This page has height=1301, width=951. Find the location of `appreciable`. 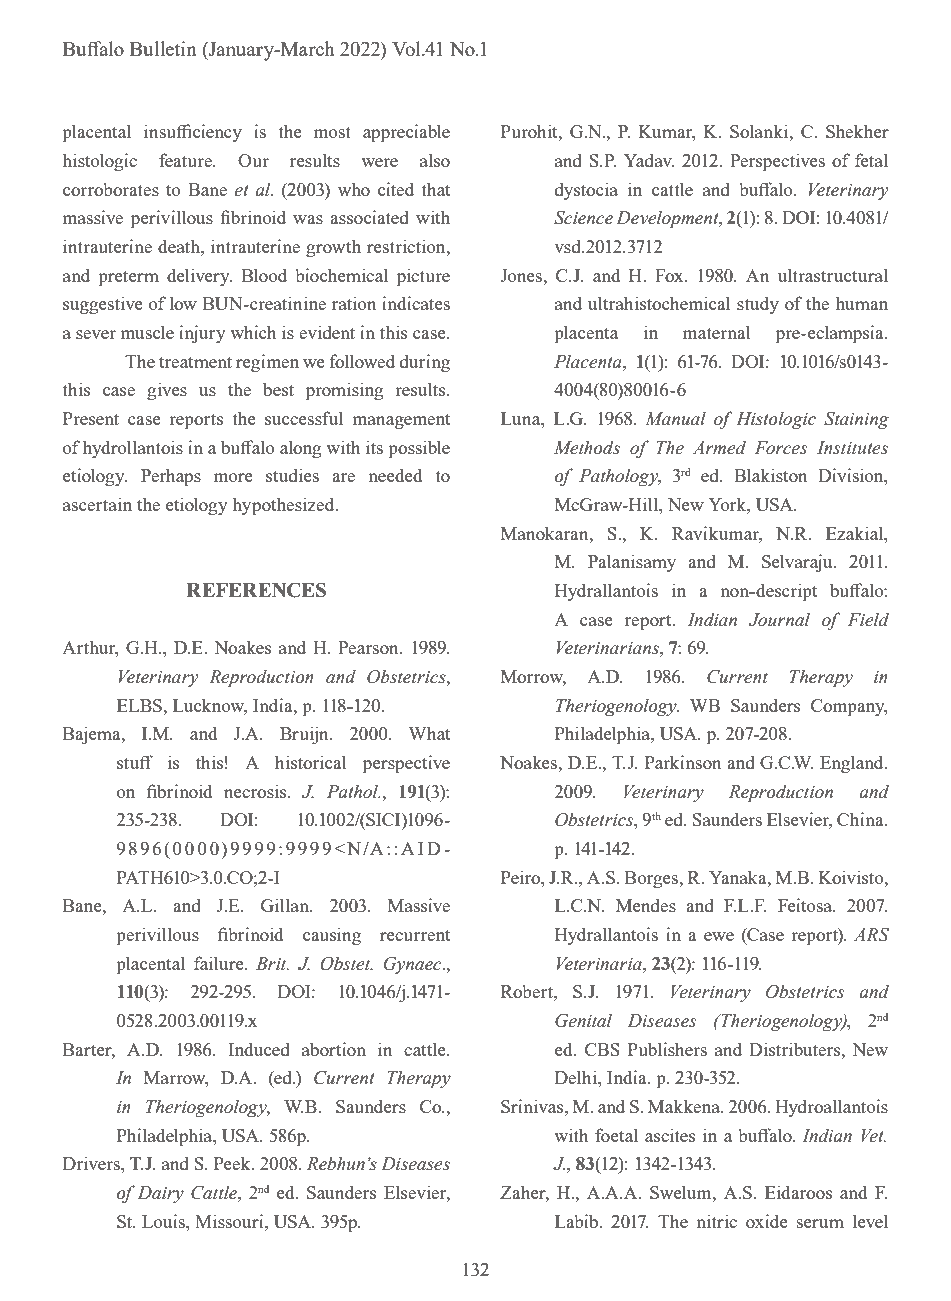

appreciable is located at coordinates (406, 133).
